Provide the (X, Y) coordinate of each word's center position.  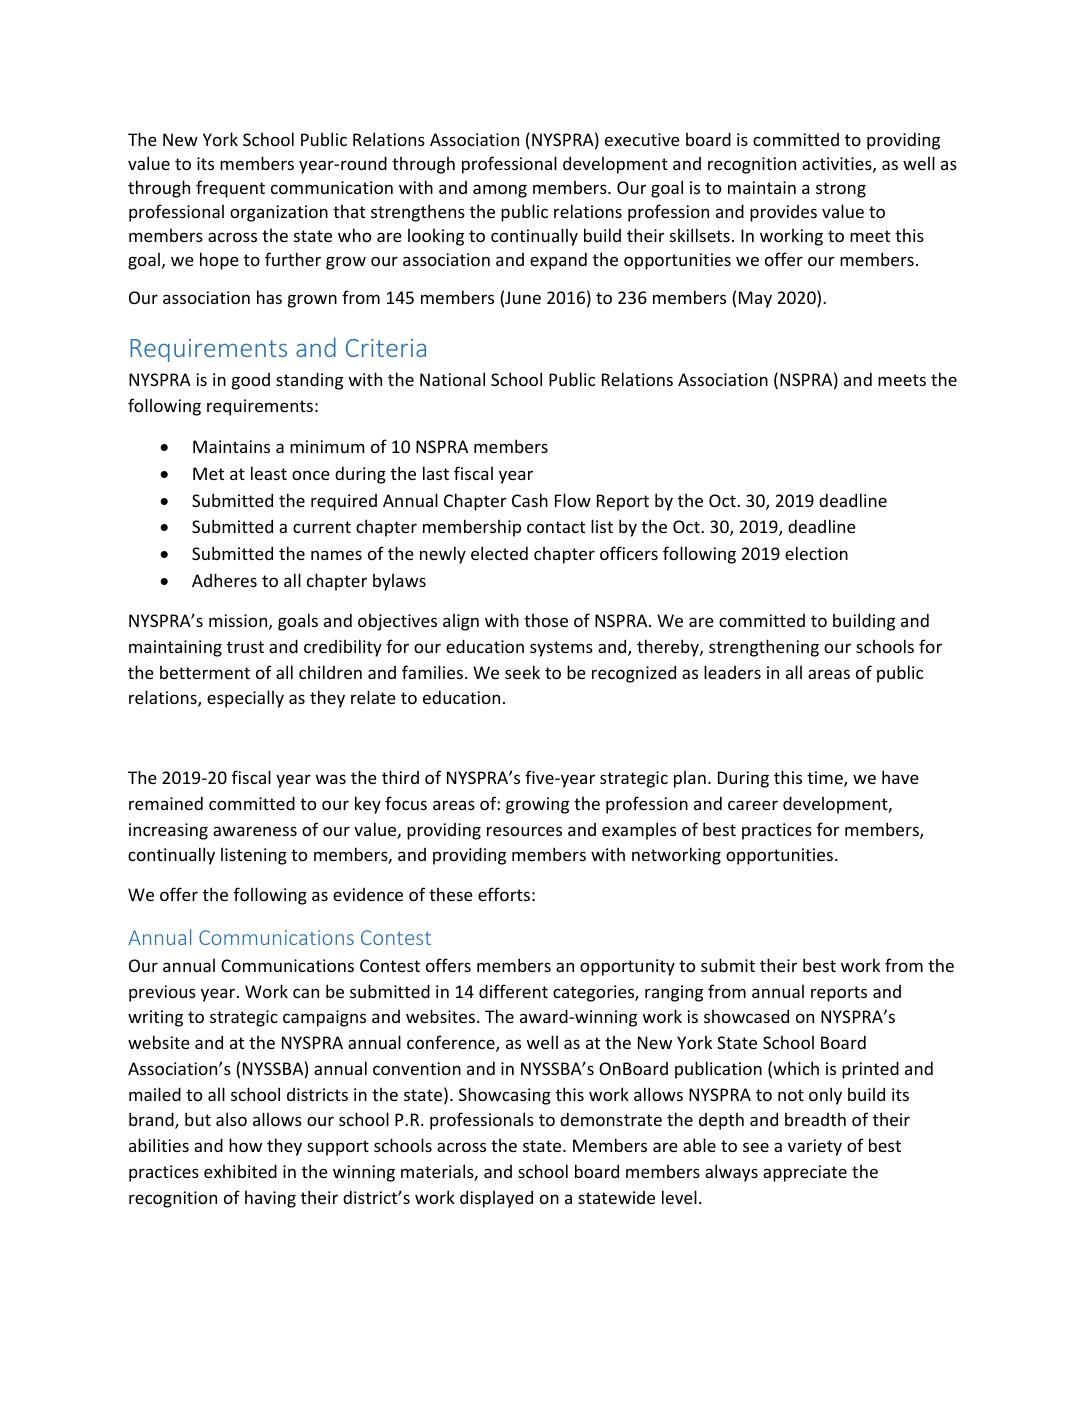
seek (522, 672)
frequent (230, 189)
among (500, 191)
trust (245, 647)
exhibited (240, 1171)
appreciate (805, 1173)
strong (841, 190)
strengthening (764, 648)
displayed (496, 1199)
